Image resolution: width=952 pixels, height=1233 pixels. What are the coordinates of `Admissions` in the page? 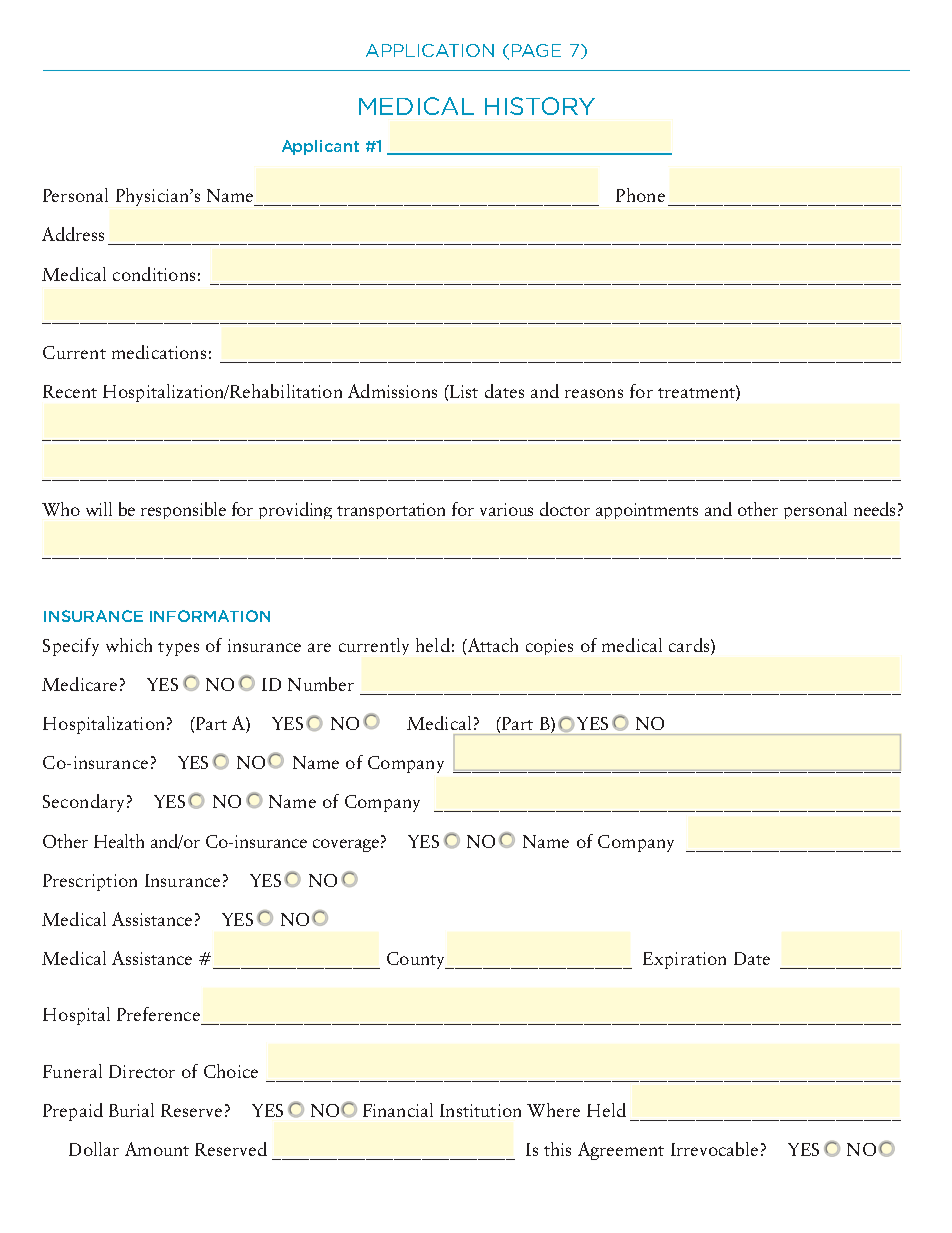 It's located at (392, 391).
